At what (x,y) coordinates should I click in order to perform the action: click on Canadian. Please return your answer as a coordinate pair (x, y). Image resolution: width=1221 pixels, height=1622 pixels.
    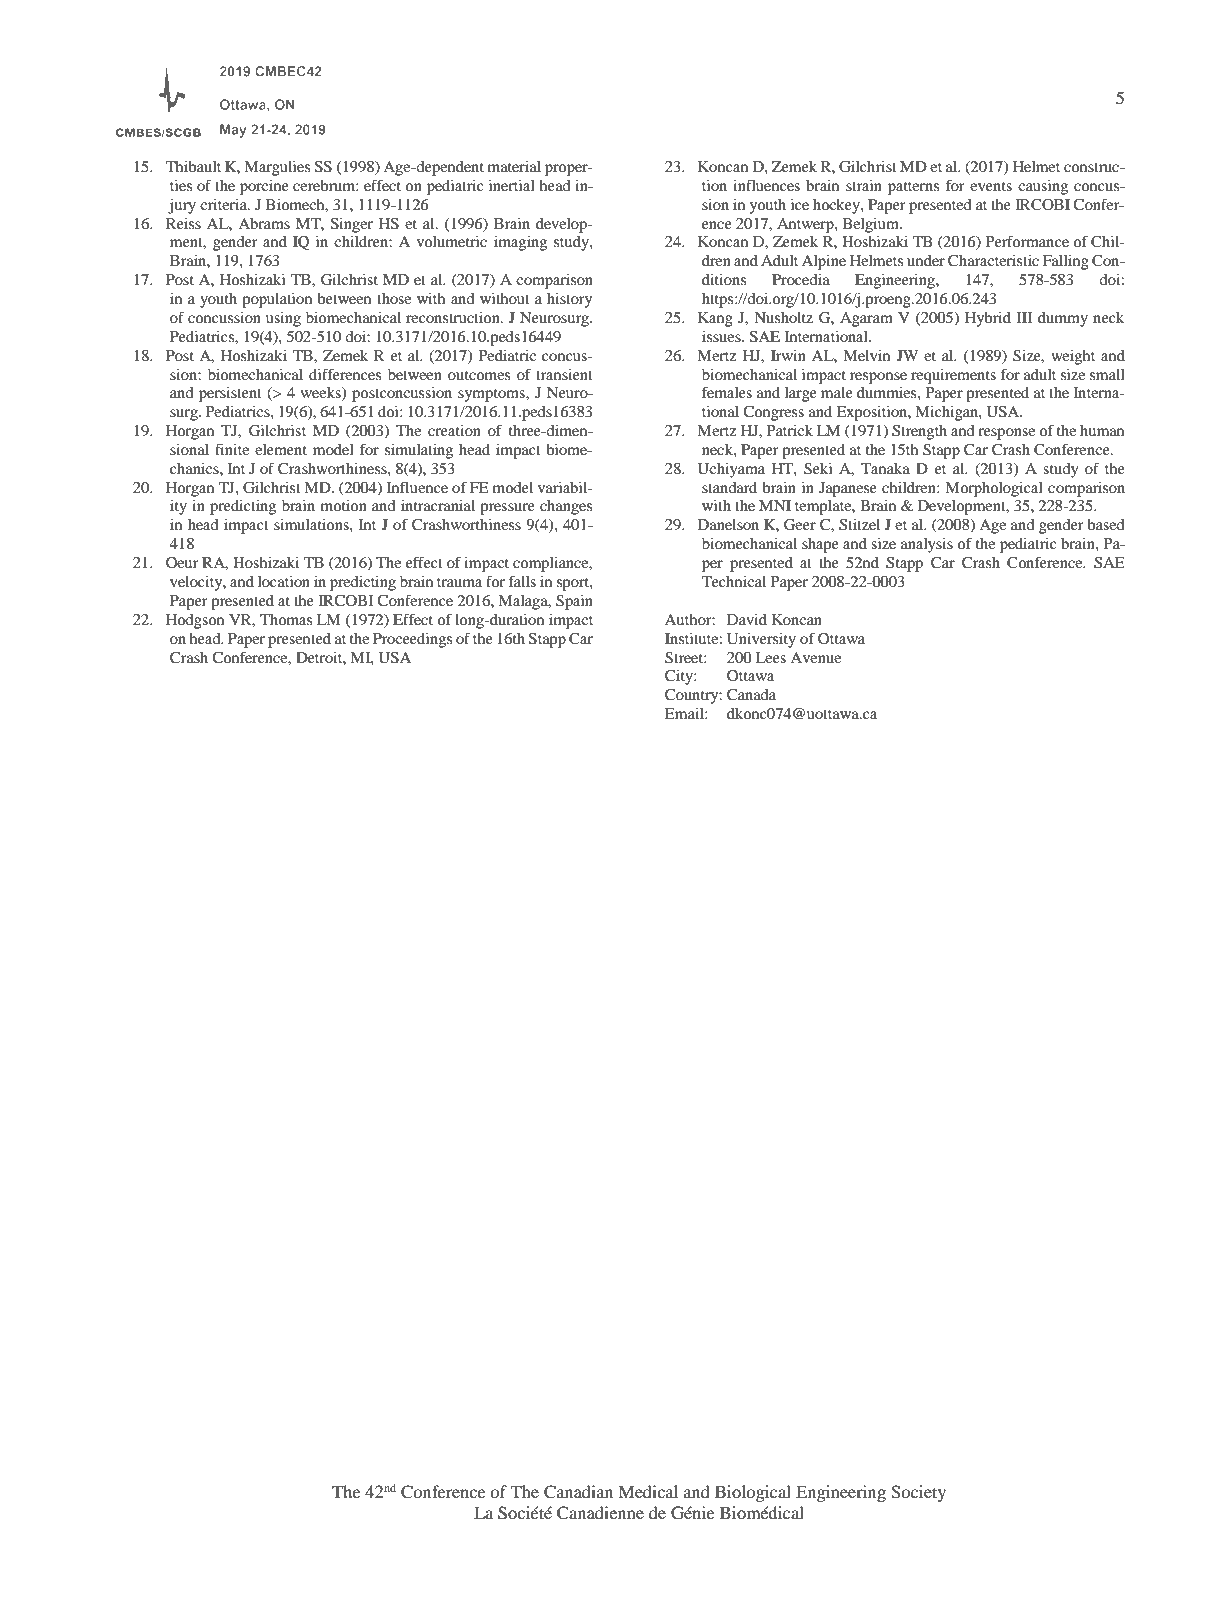
    Looking at the image, I should click on (578, 1492).
